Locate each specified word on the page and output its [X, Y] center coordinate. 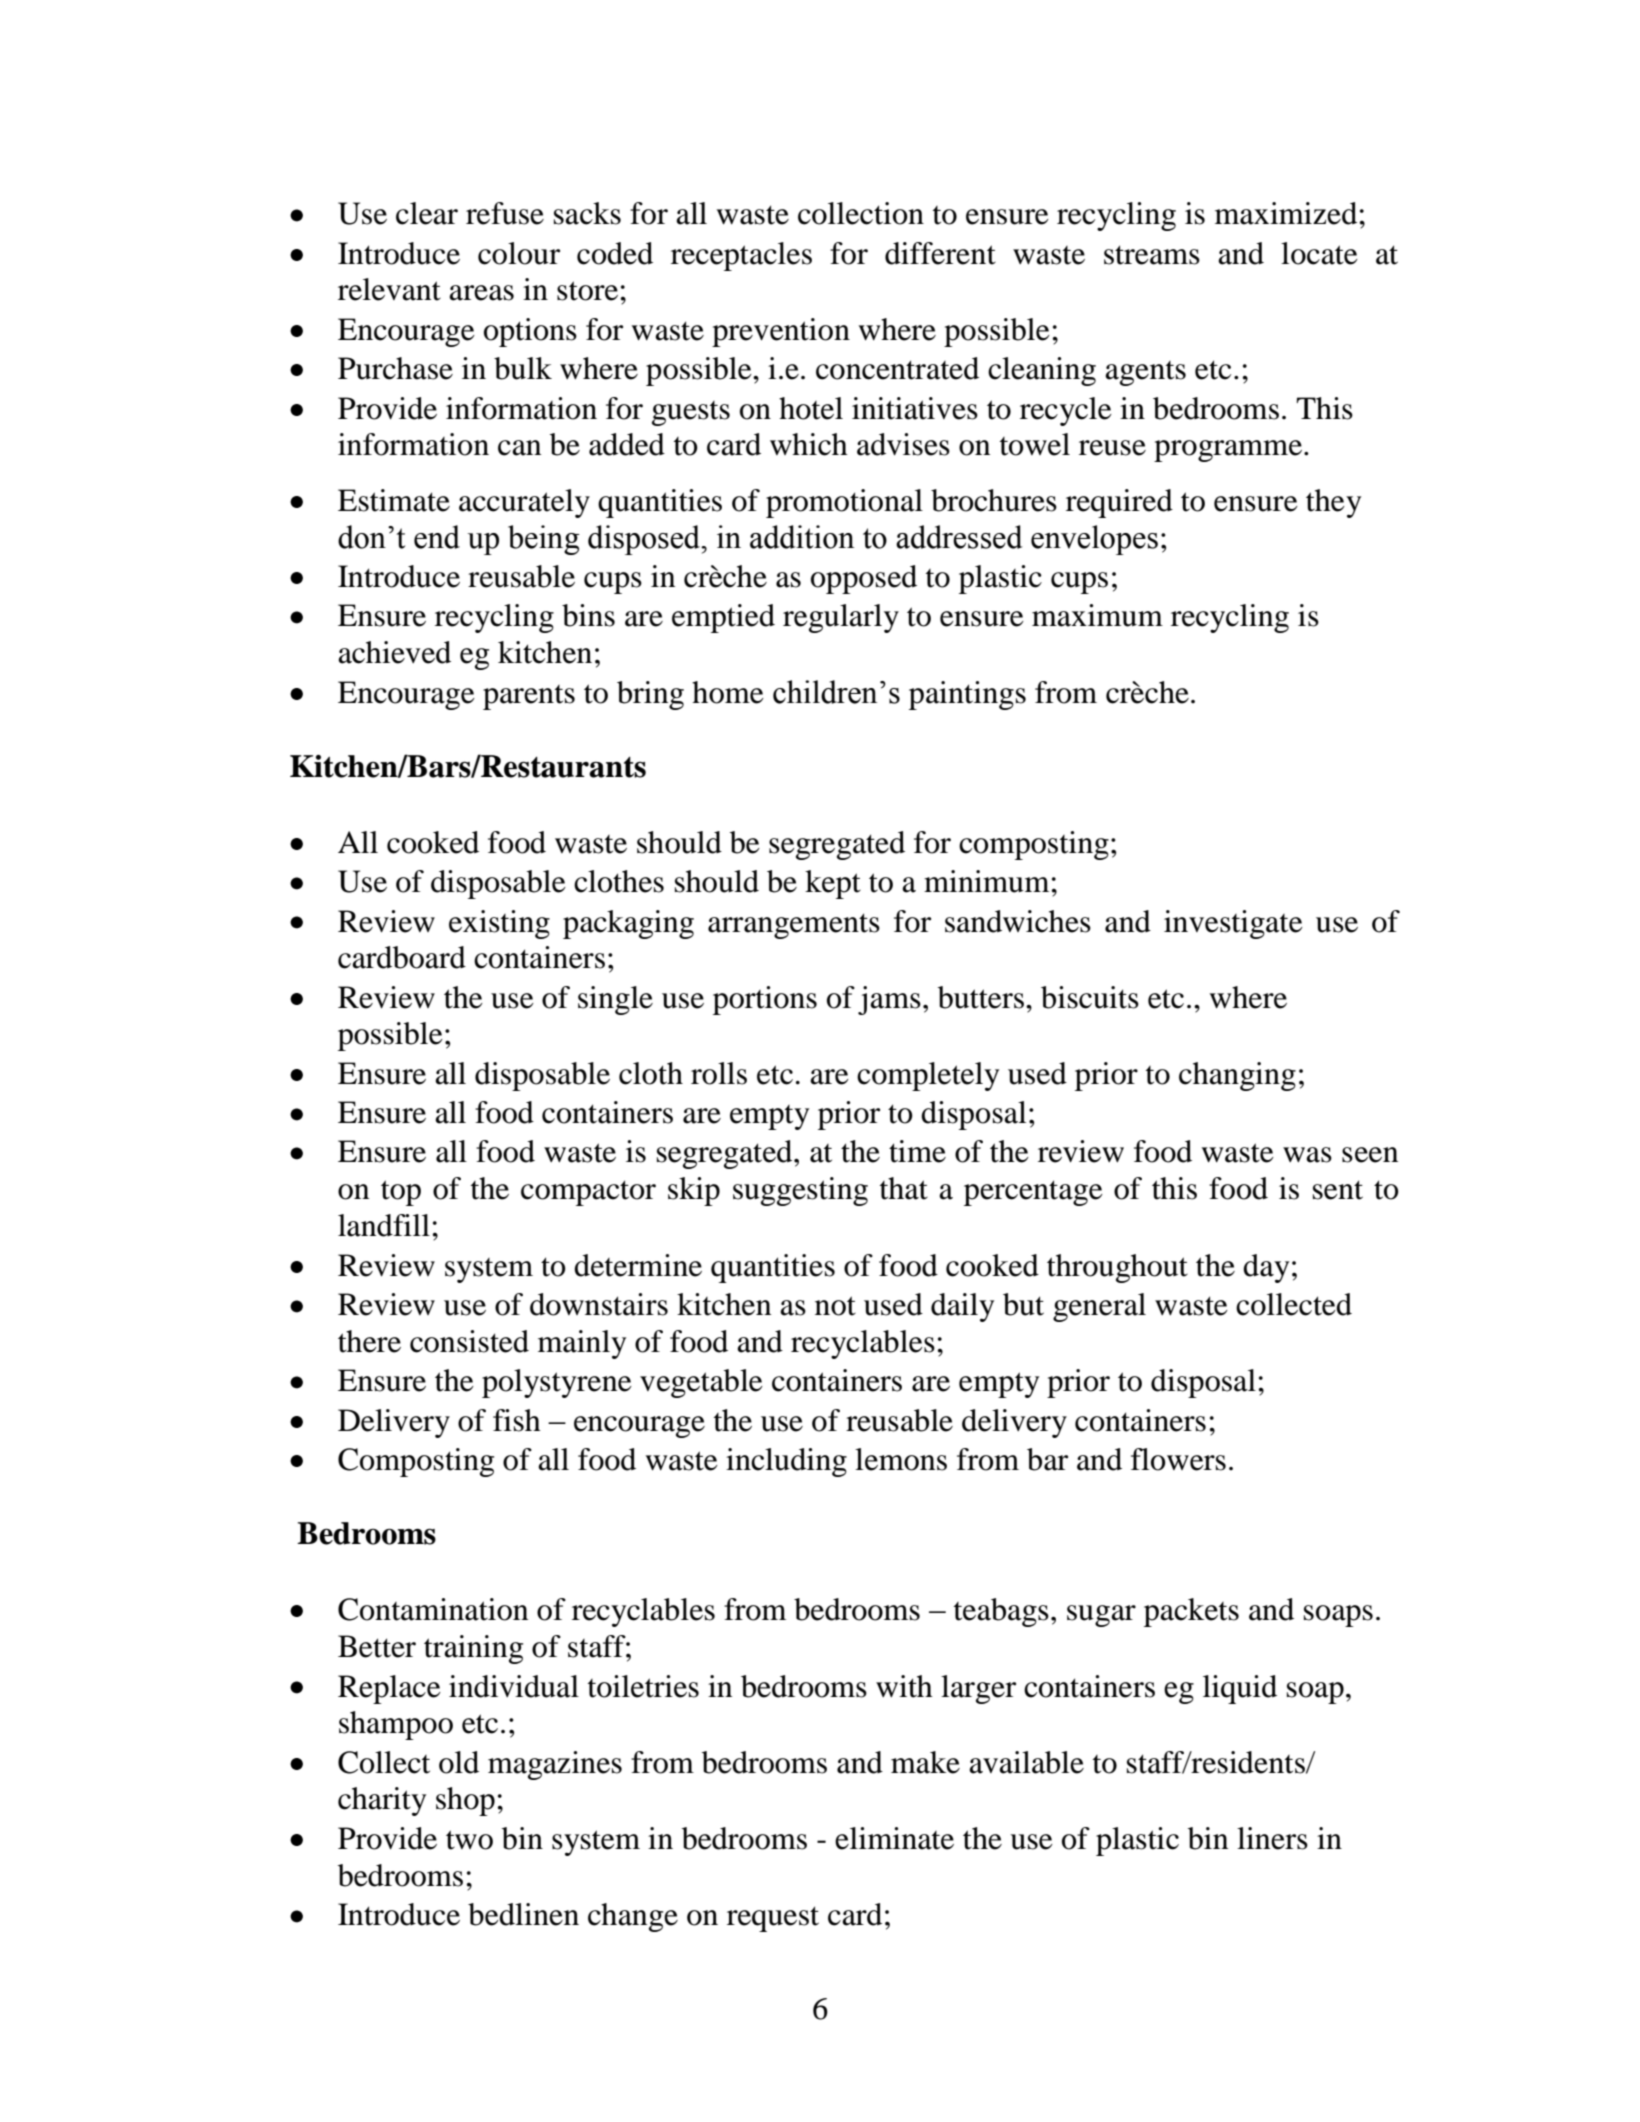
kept [833, 884]
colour [519, 253]
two [469, 1840]
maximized [1286, 213]
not [835, 1306]
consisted [469, 1341]
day [1266, 1268]
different [940, 253]
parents [529, 697]
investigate [1233, 924]
